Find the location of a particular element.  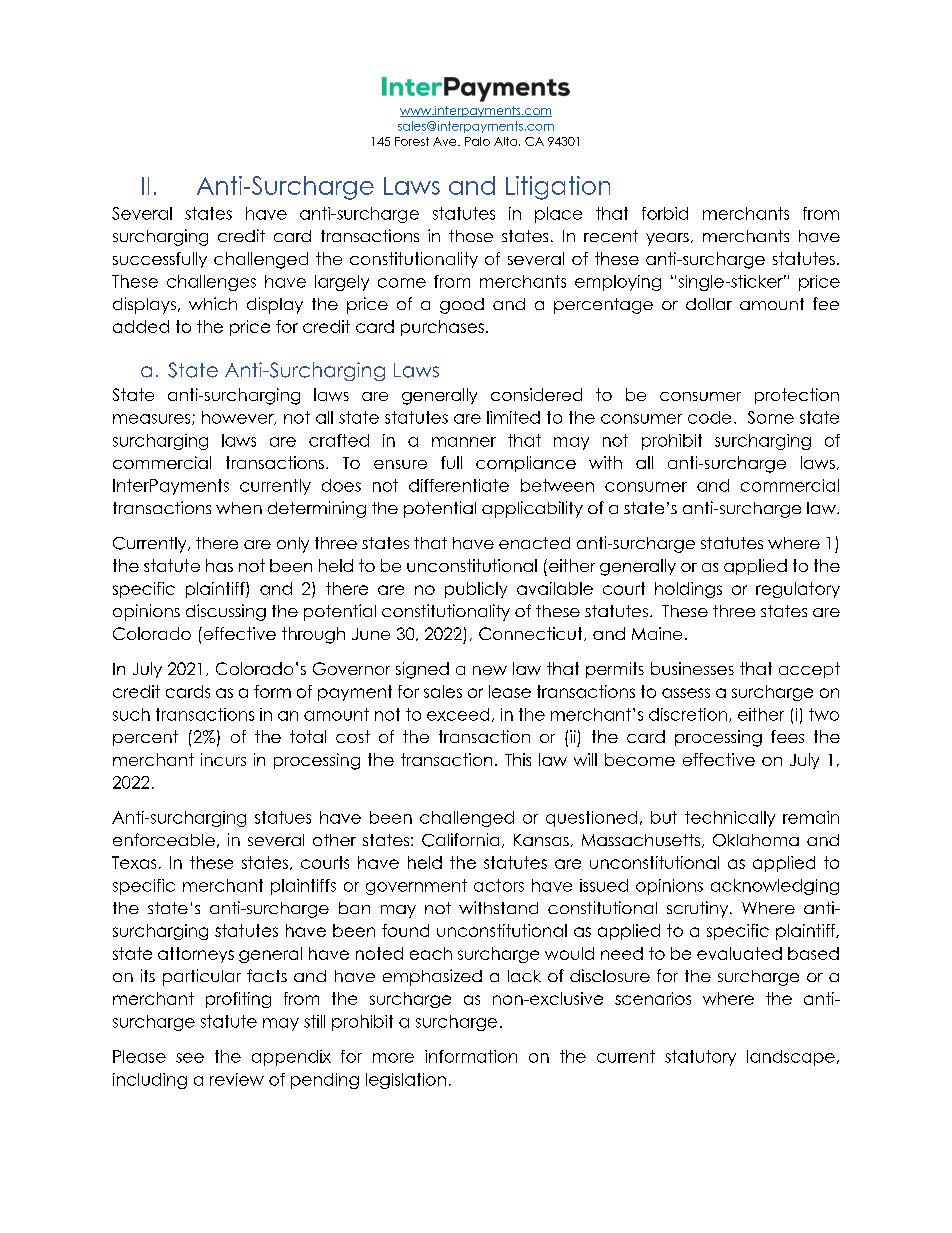

fees is located at coordinates (787, 736).
